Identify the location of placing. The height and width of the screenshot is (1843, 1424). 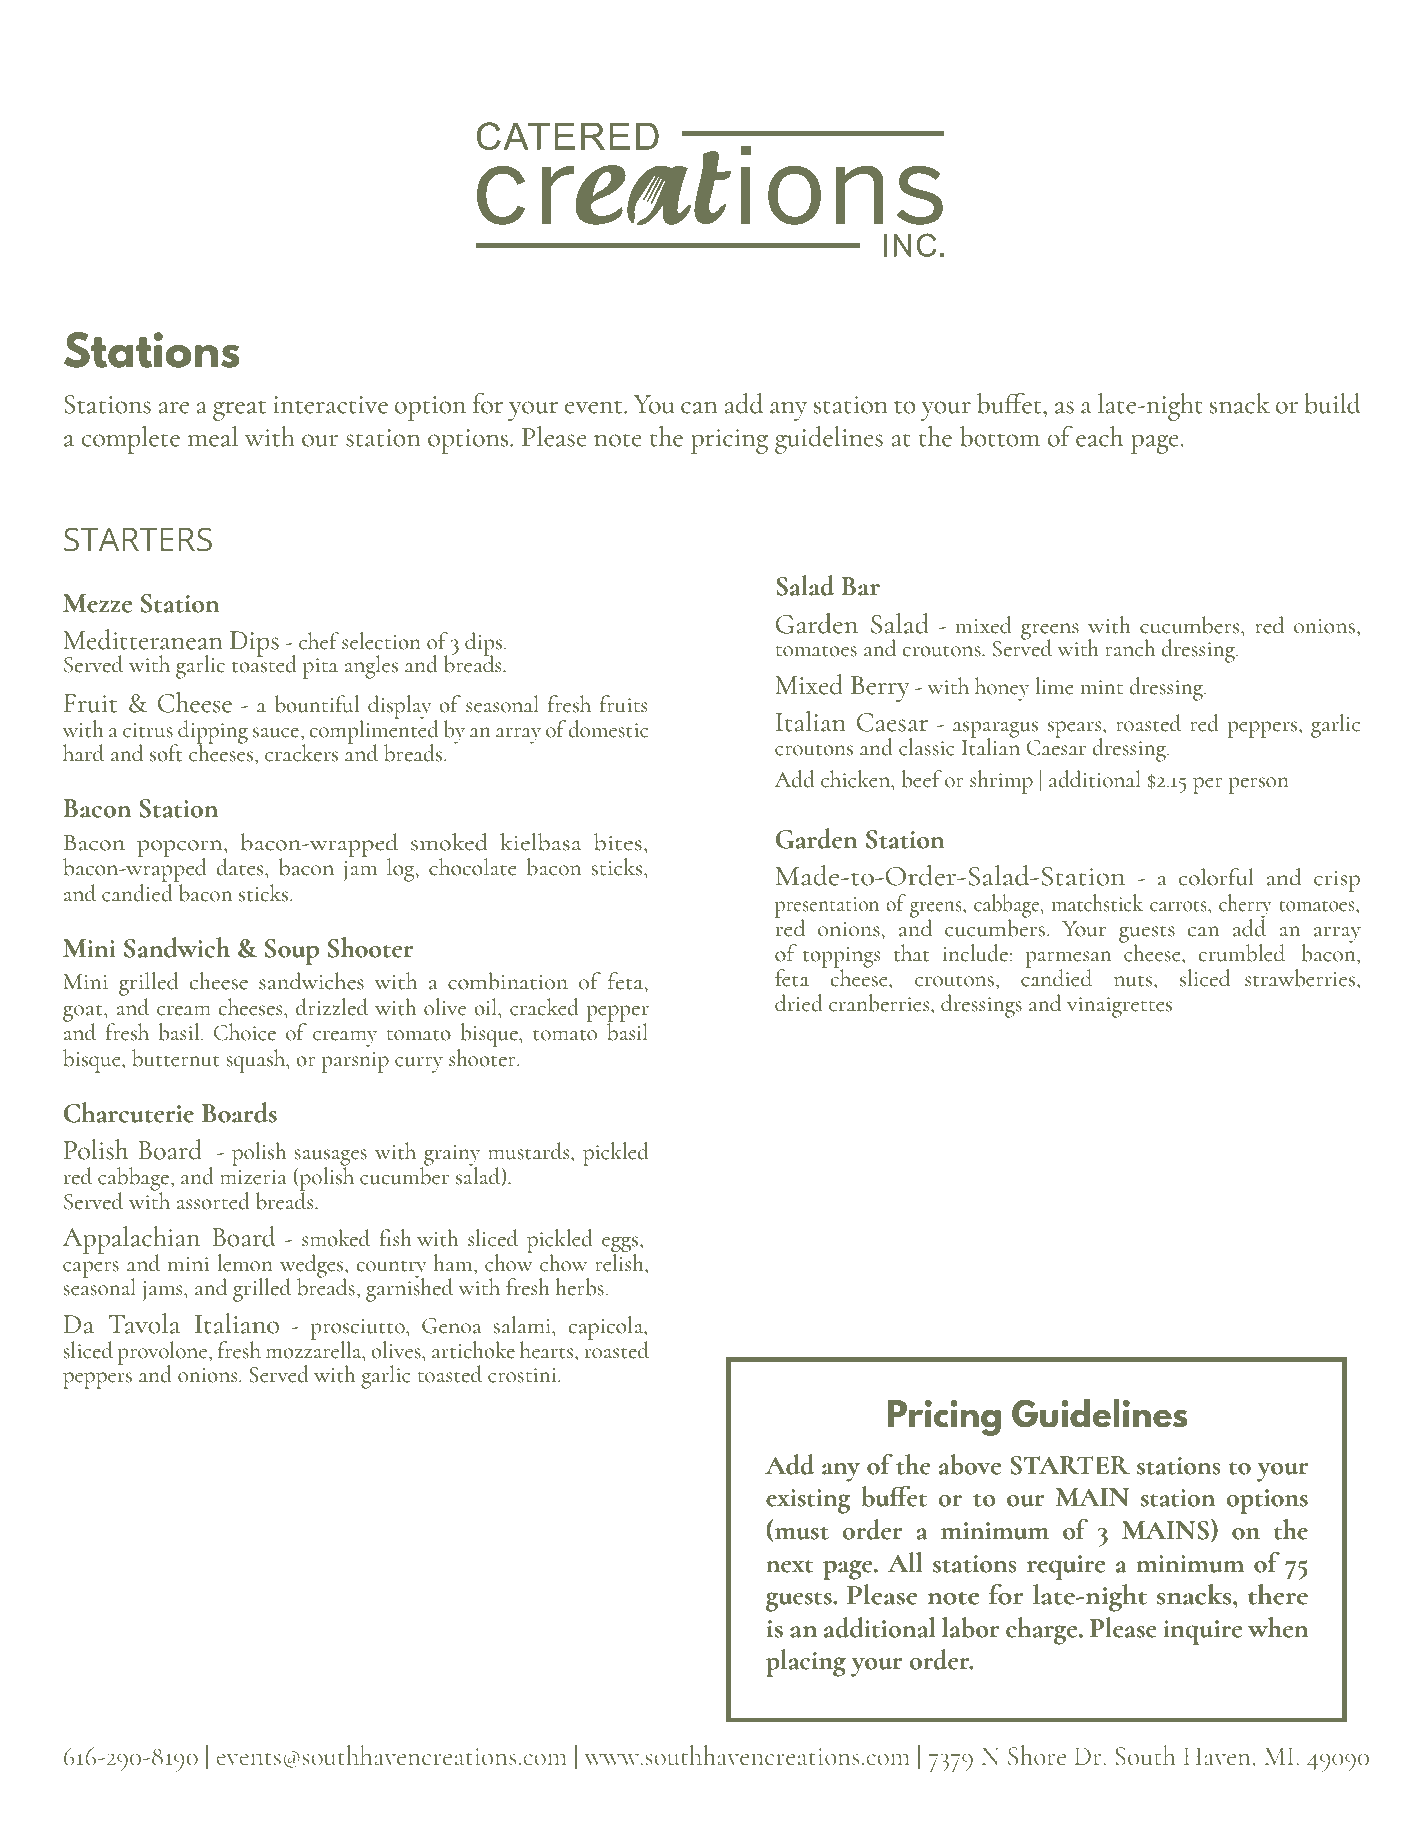
(806, 1663).
